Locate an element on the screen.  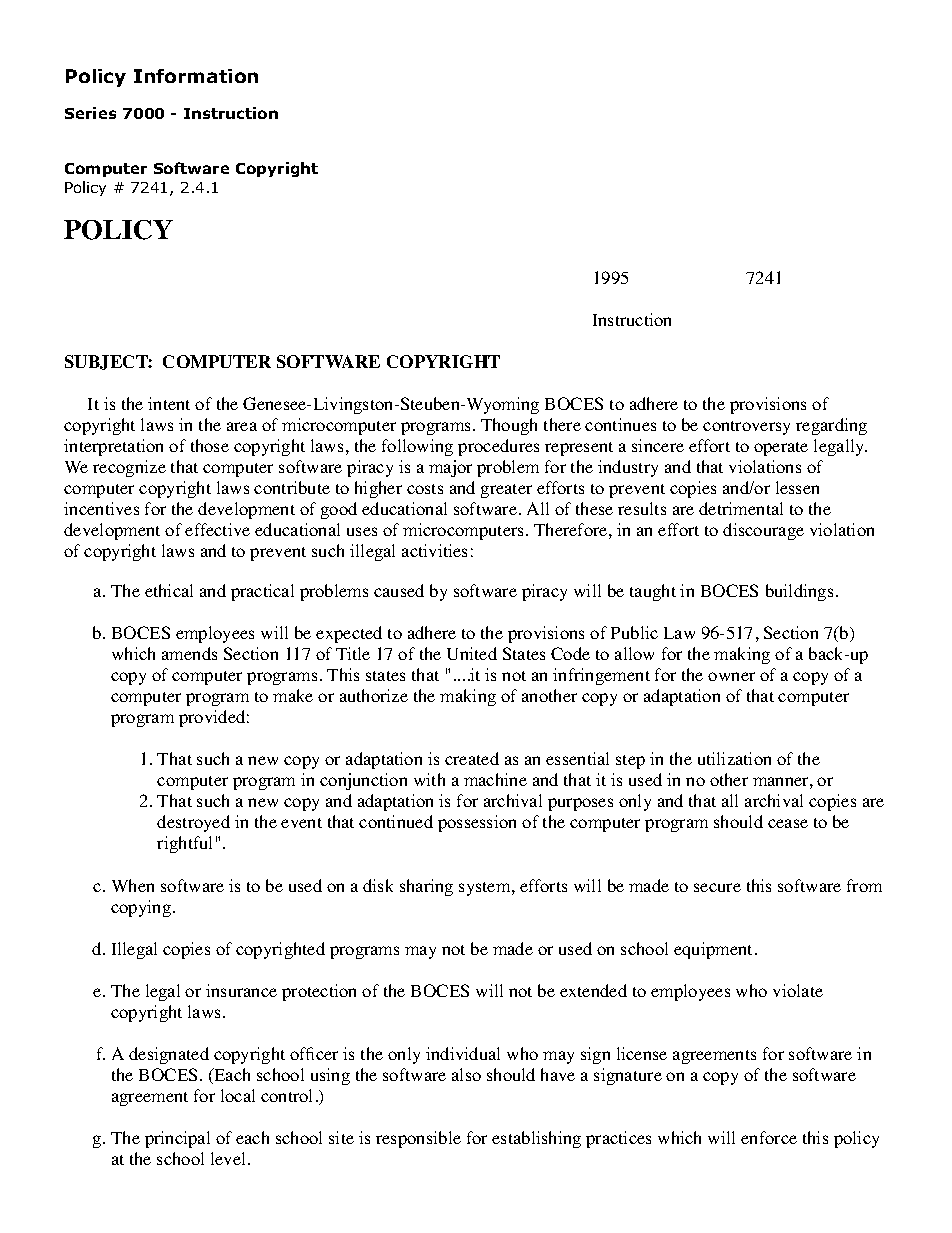
enforce is located at coordinates (769, 1137).
